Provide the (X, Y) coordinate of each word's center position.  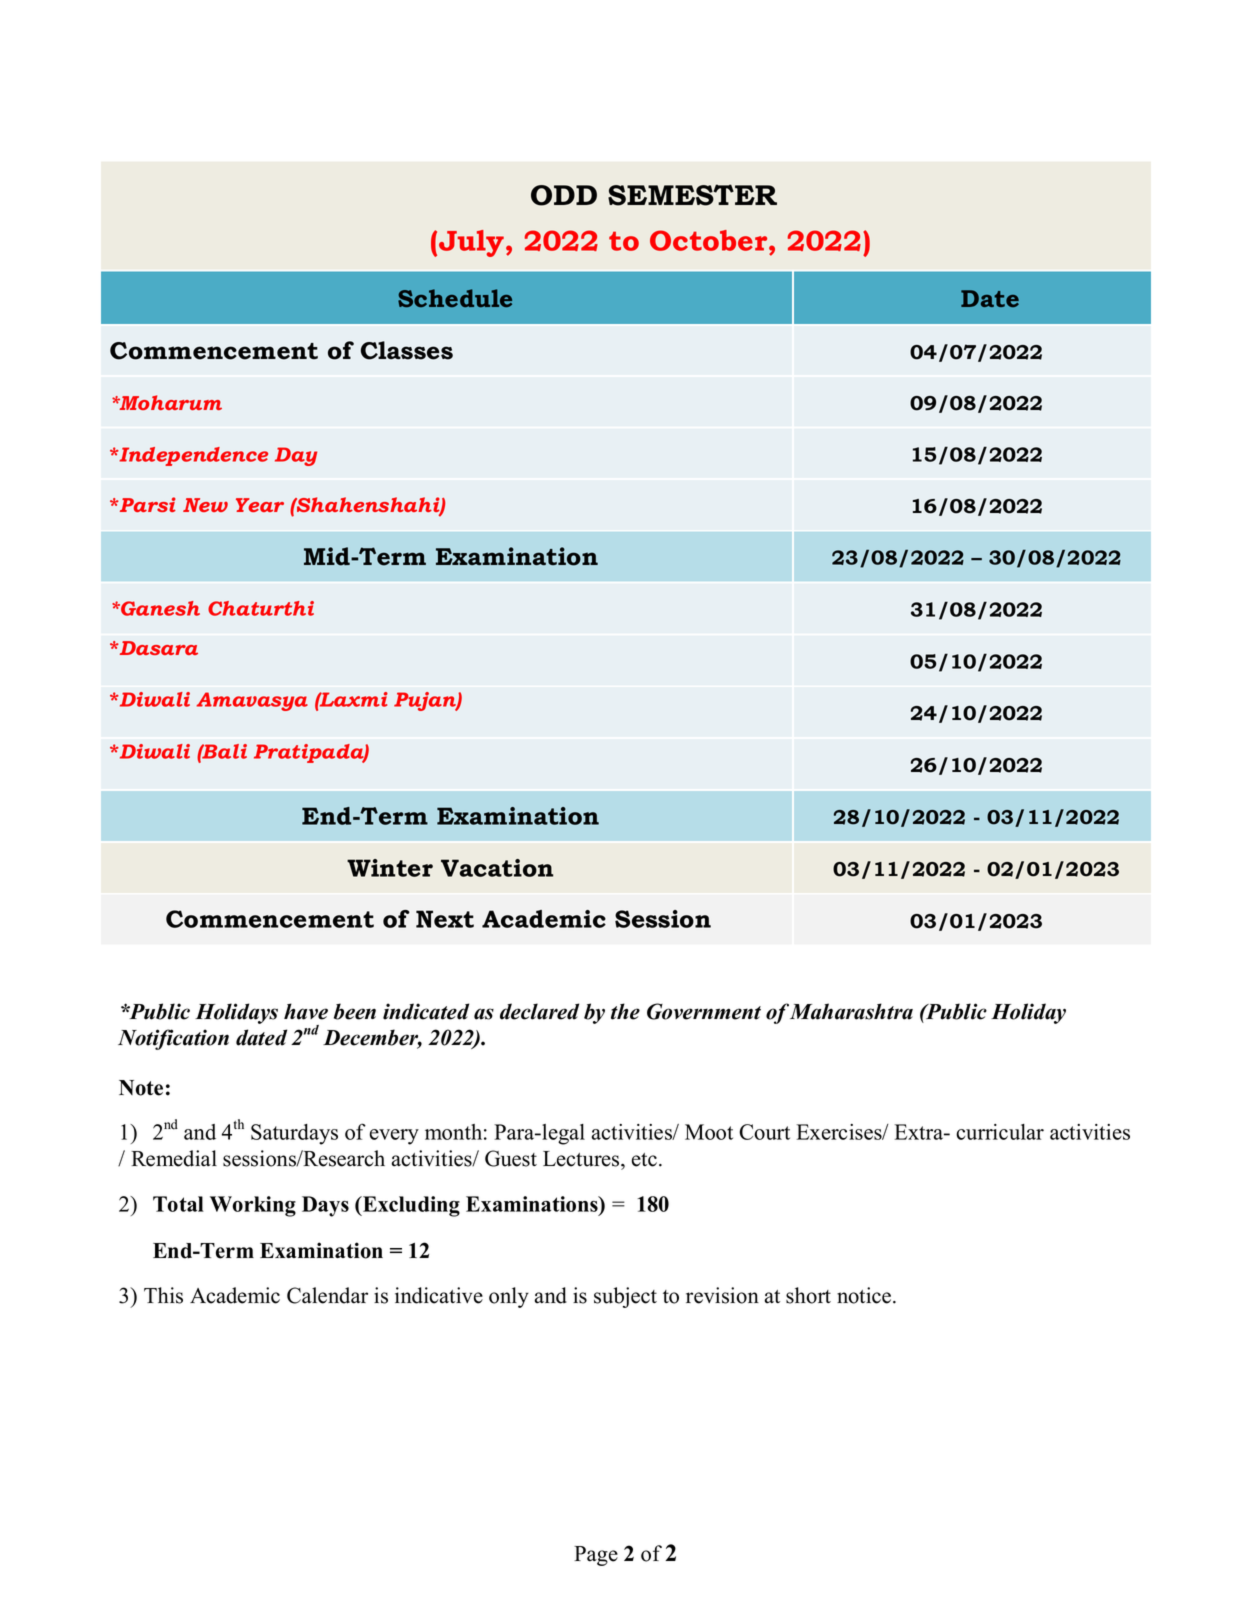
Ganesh (159, 608)
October (710, 240)
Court (764, 1132)
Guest (511, 1158)
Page (596, 1556)
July (471, 243)
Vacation (497, 868)
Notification (173, 1039)
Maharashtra (851, 1011)
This (163, 1295)
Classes (407, 350)
